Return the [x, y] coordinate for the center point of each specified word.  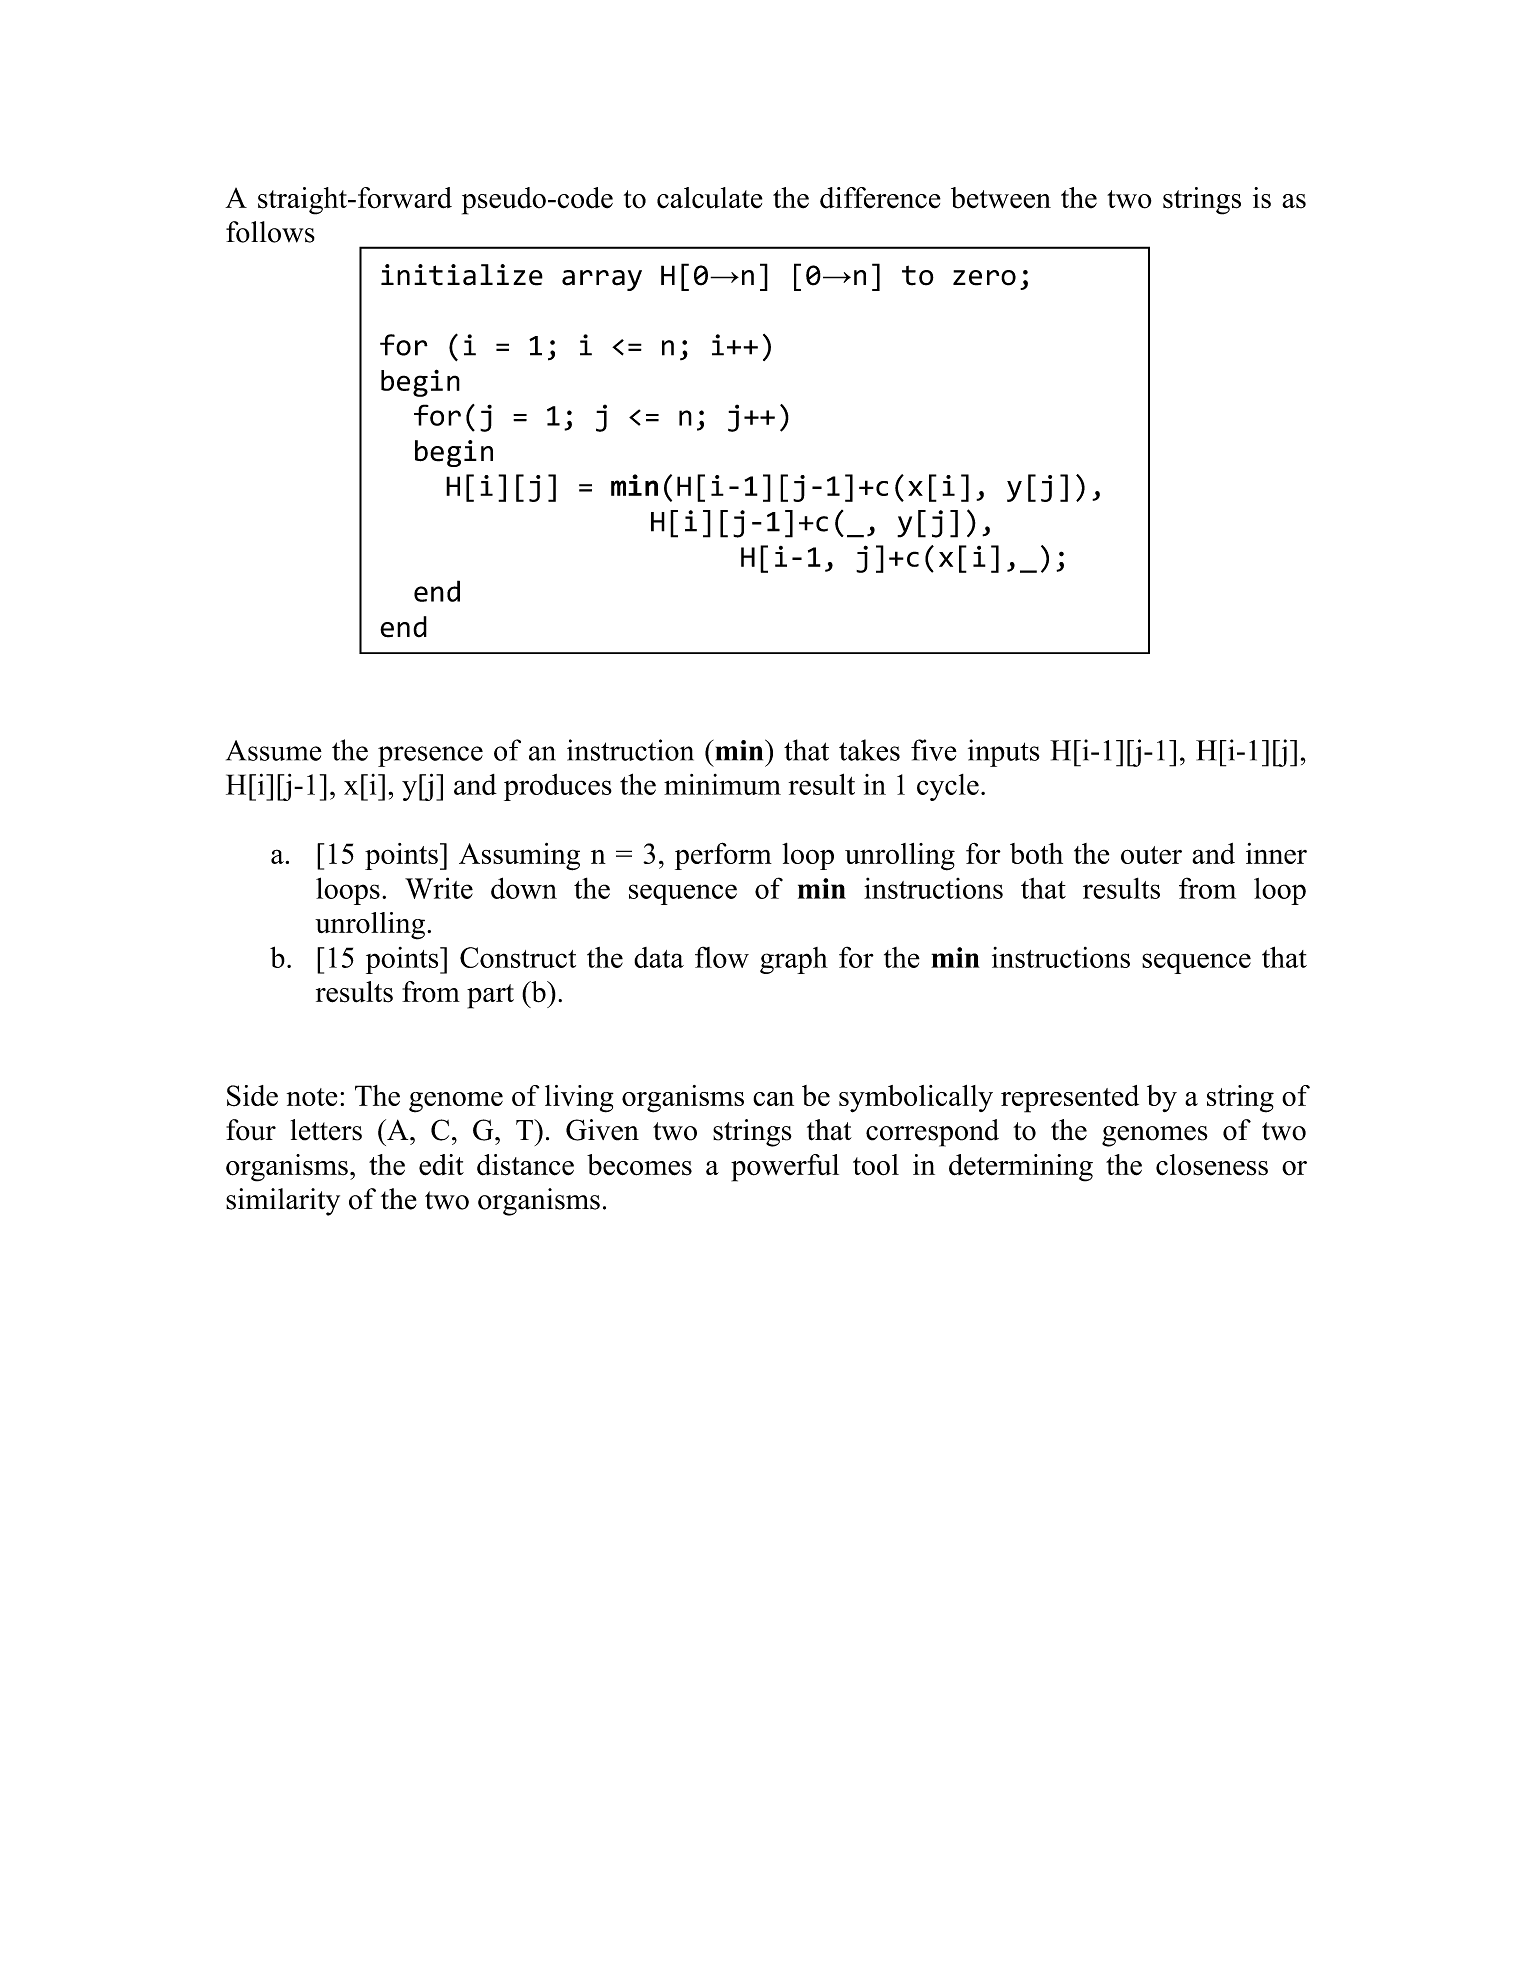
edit [441, 1165]
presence [430, 756]
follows [270, 232]
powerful [785, 1168]
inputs [1004, 753]
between [1001, 198]
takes [869, 750]
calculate [710, 198]
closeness [1212, 1165]
